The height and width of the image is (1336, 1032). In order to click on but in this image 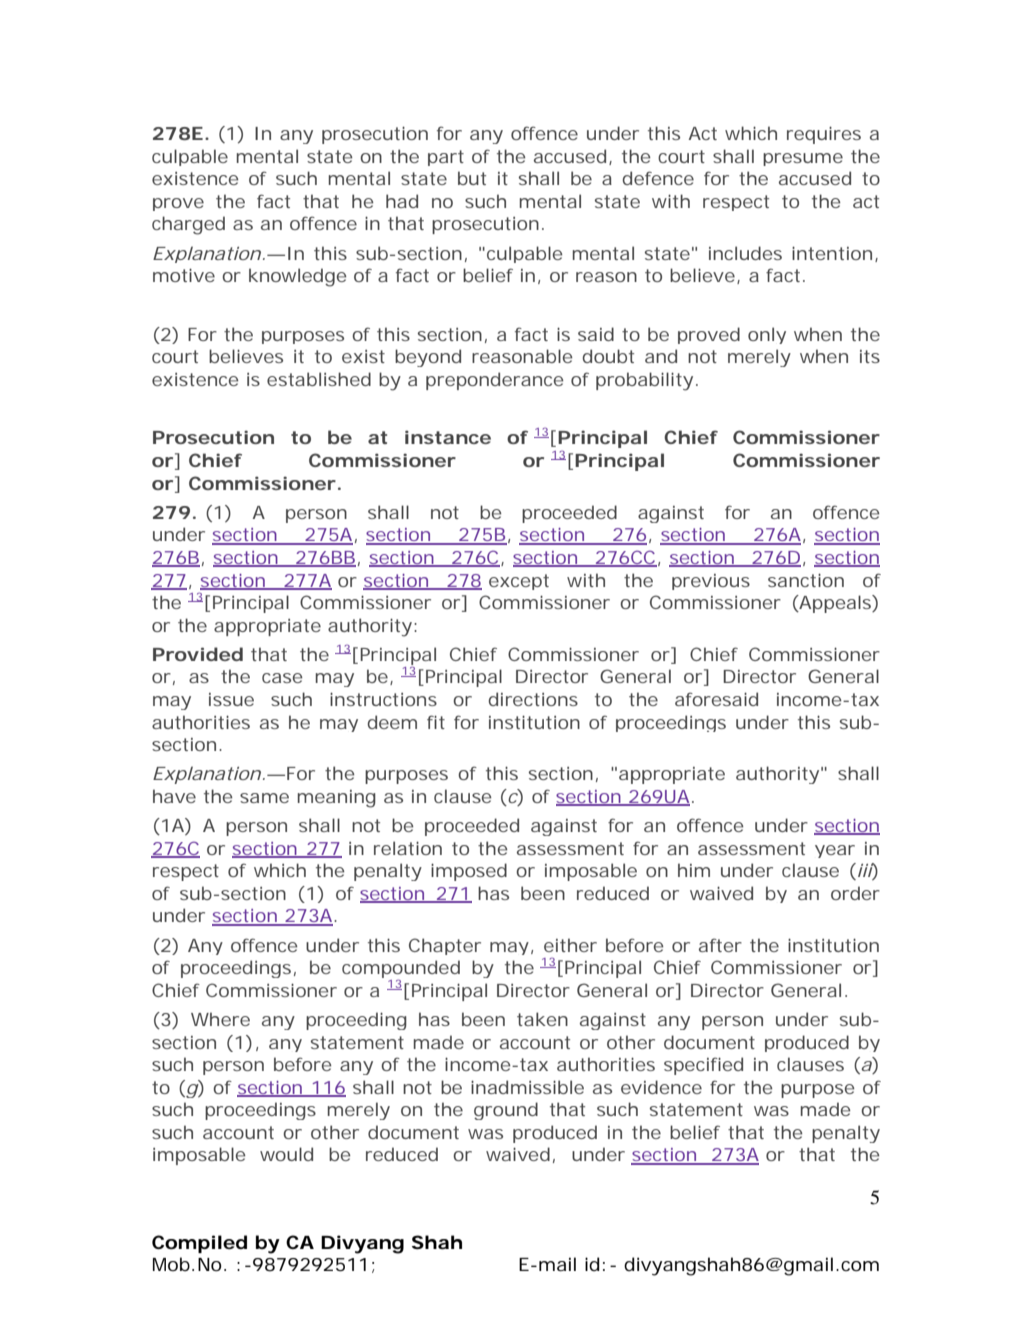, I will do `click(472, 178)`.
